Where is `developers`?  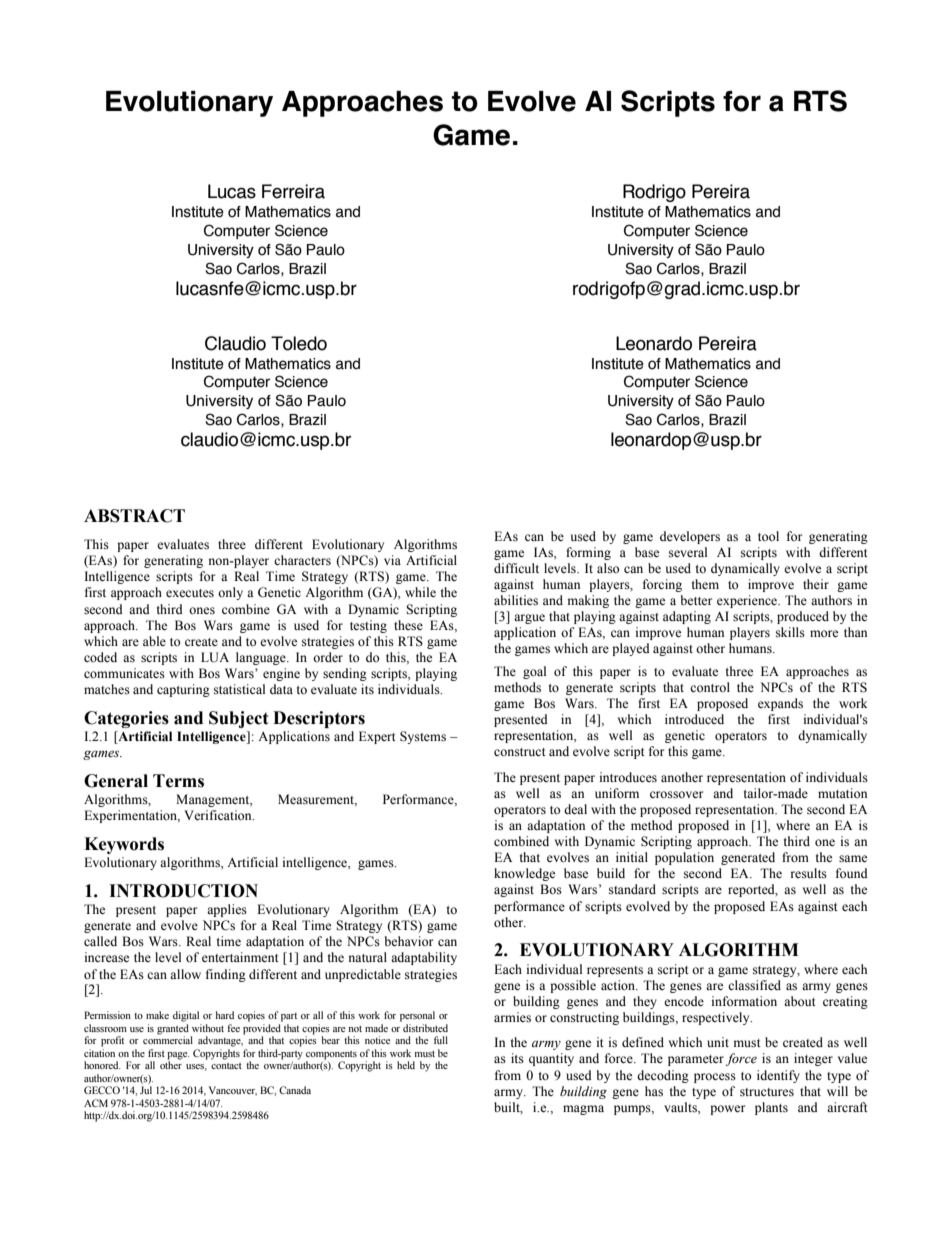 developers is located at coordinates (690, 537).
